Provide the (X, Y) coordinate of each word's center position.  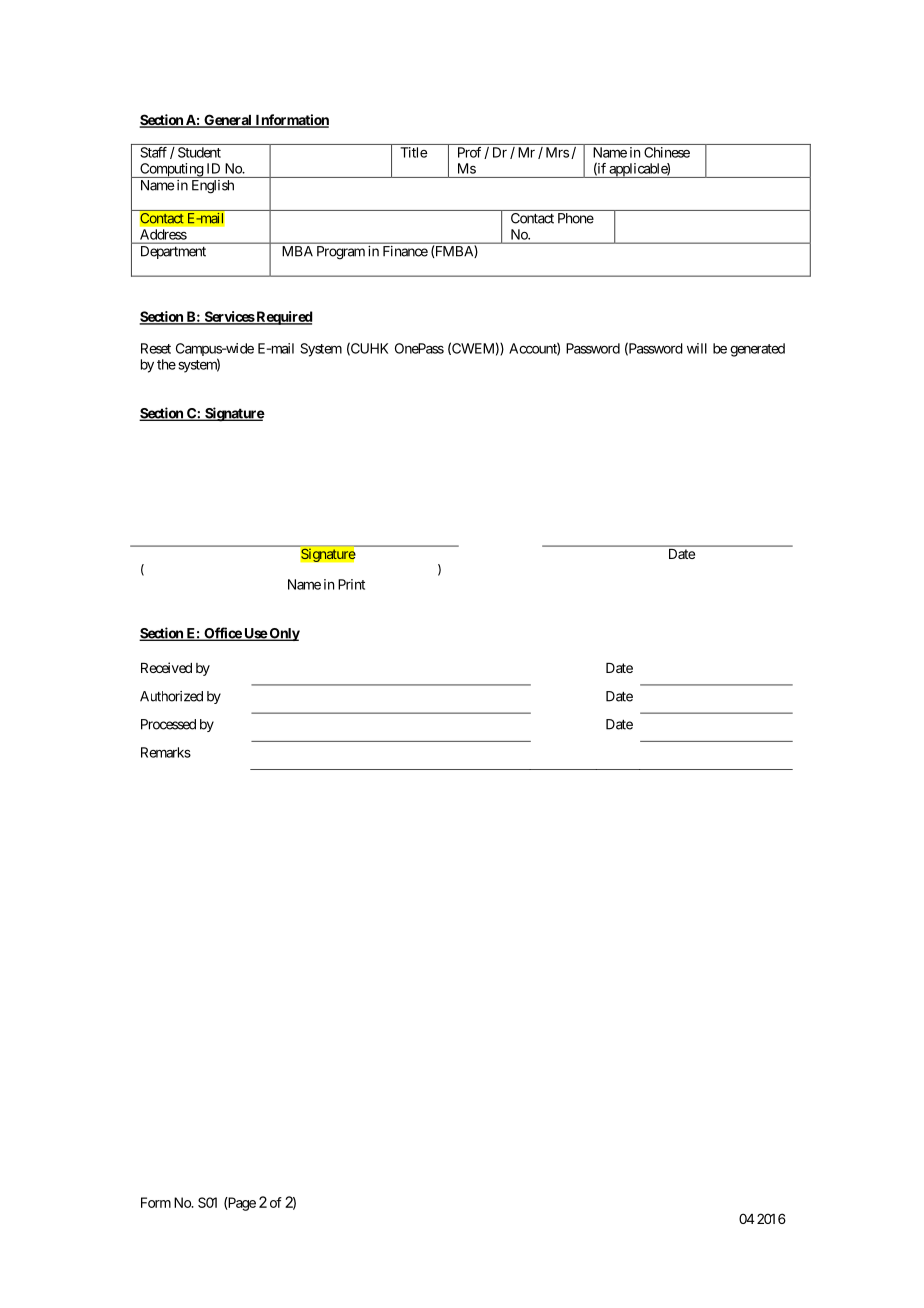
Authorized (171, 696)
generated (757, 350)
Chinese (667, 152)
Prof (469, 152)
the (166, 364)
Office (222, 634)
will (697, 348)
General (228, 121)
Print (351, 584)
